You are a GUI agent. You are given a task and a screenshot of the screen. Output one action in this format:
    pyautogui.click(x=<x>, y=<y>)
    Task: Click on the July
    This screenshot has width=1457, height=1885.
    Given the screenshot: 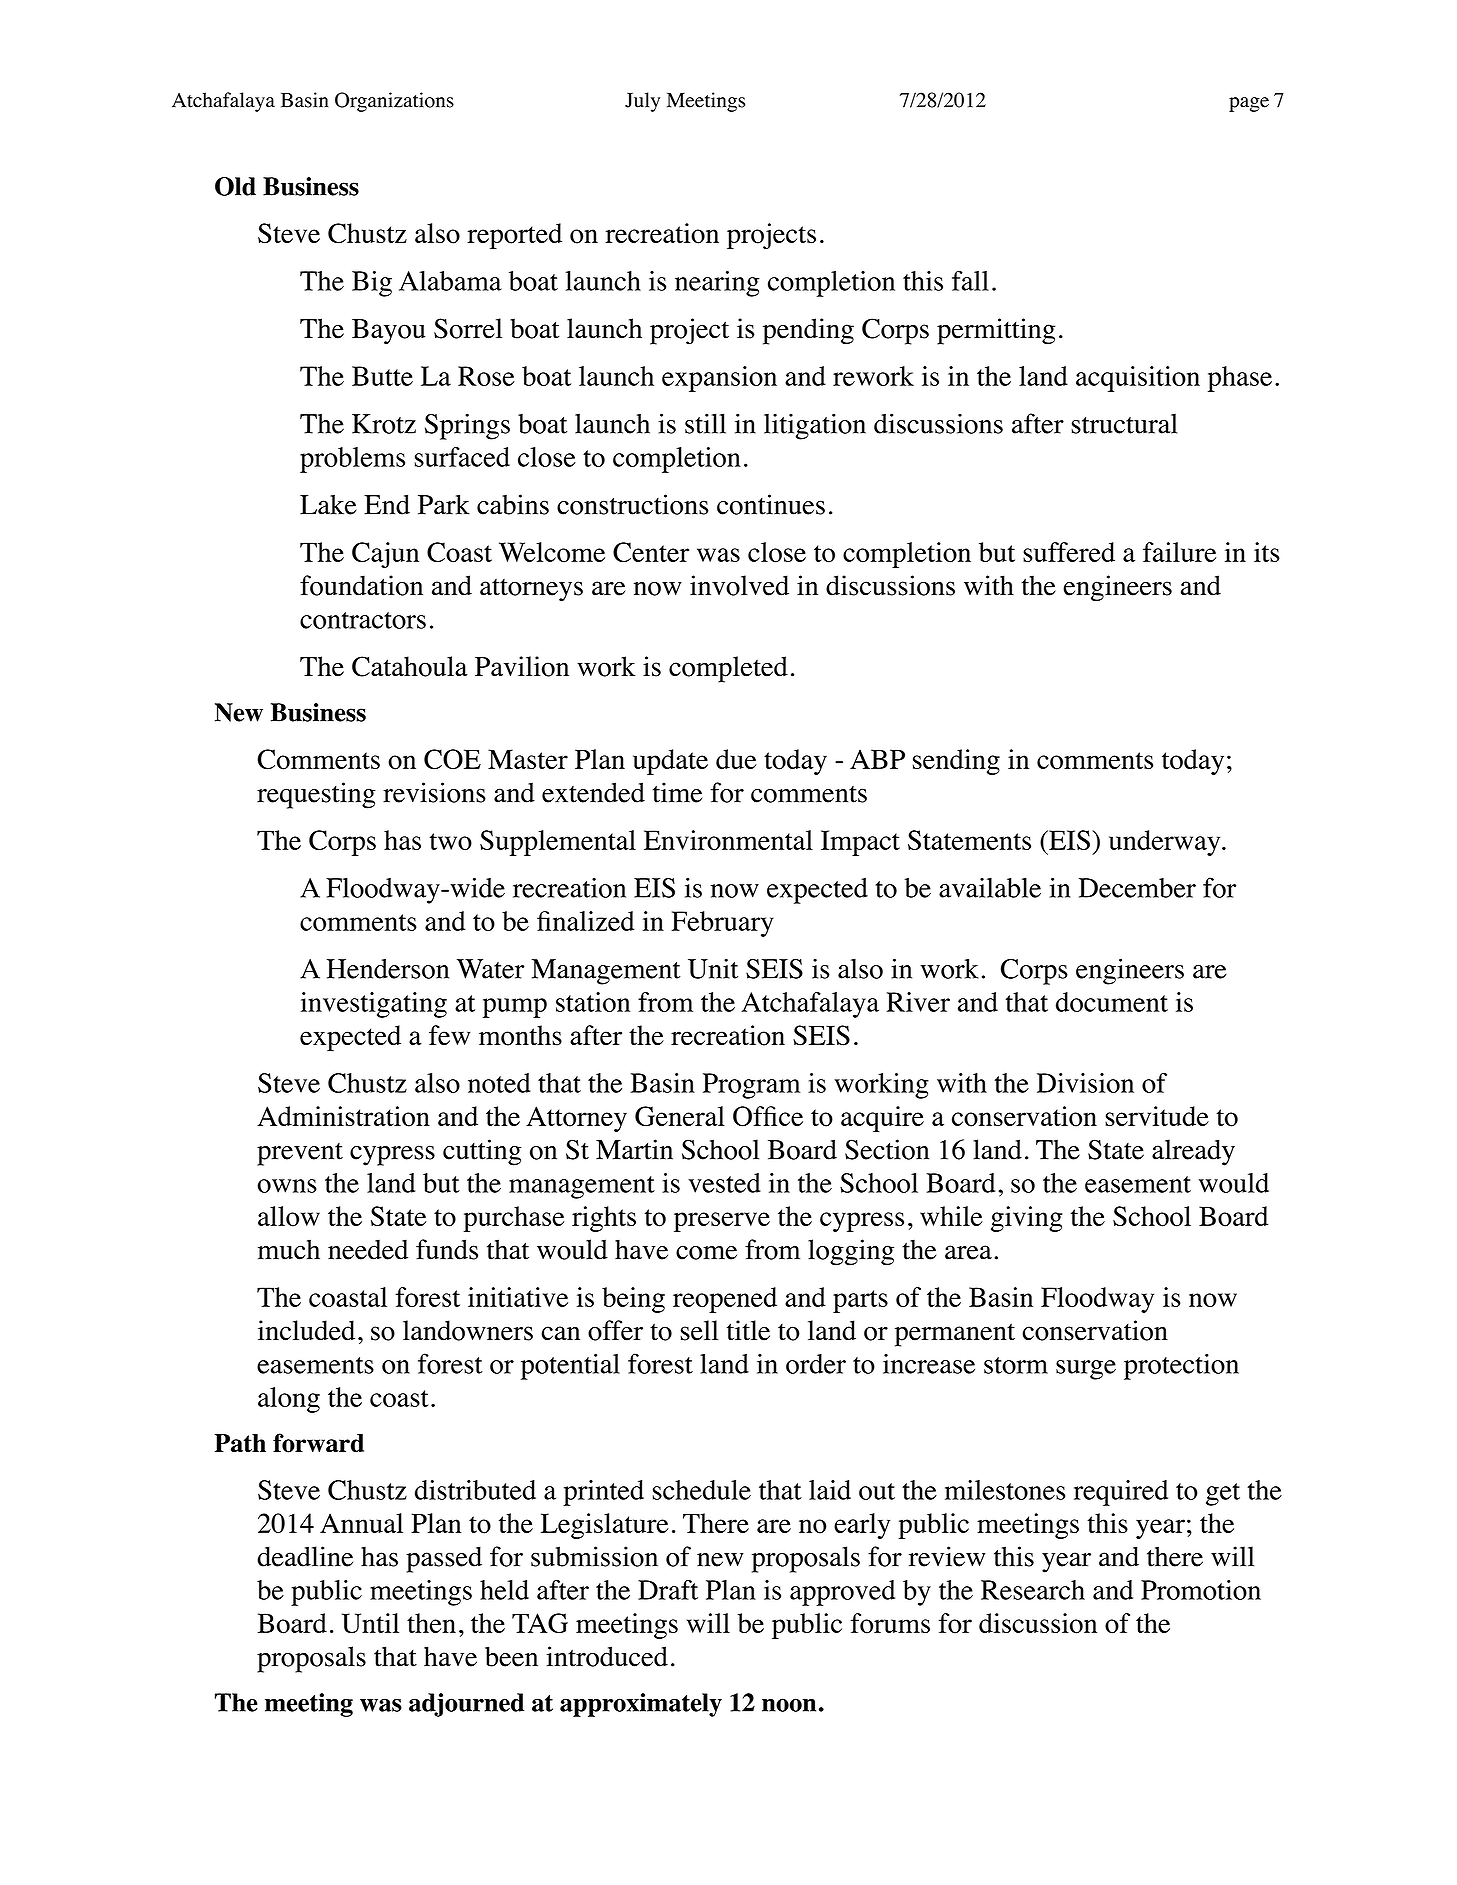 What is the action you would take?
    pyautogui.click(x=642, y=102)
